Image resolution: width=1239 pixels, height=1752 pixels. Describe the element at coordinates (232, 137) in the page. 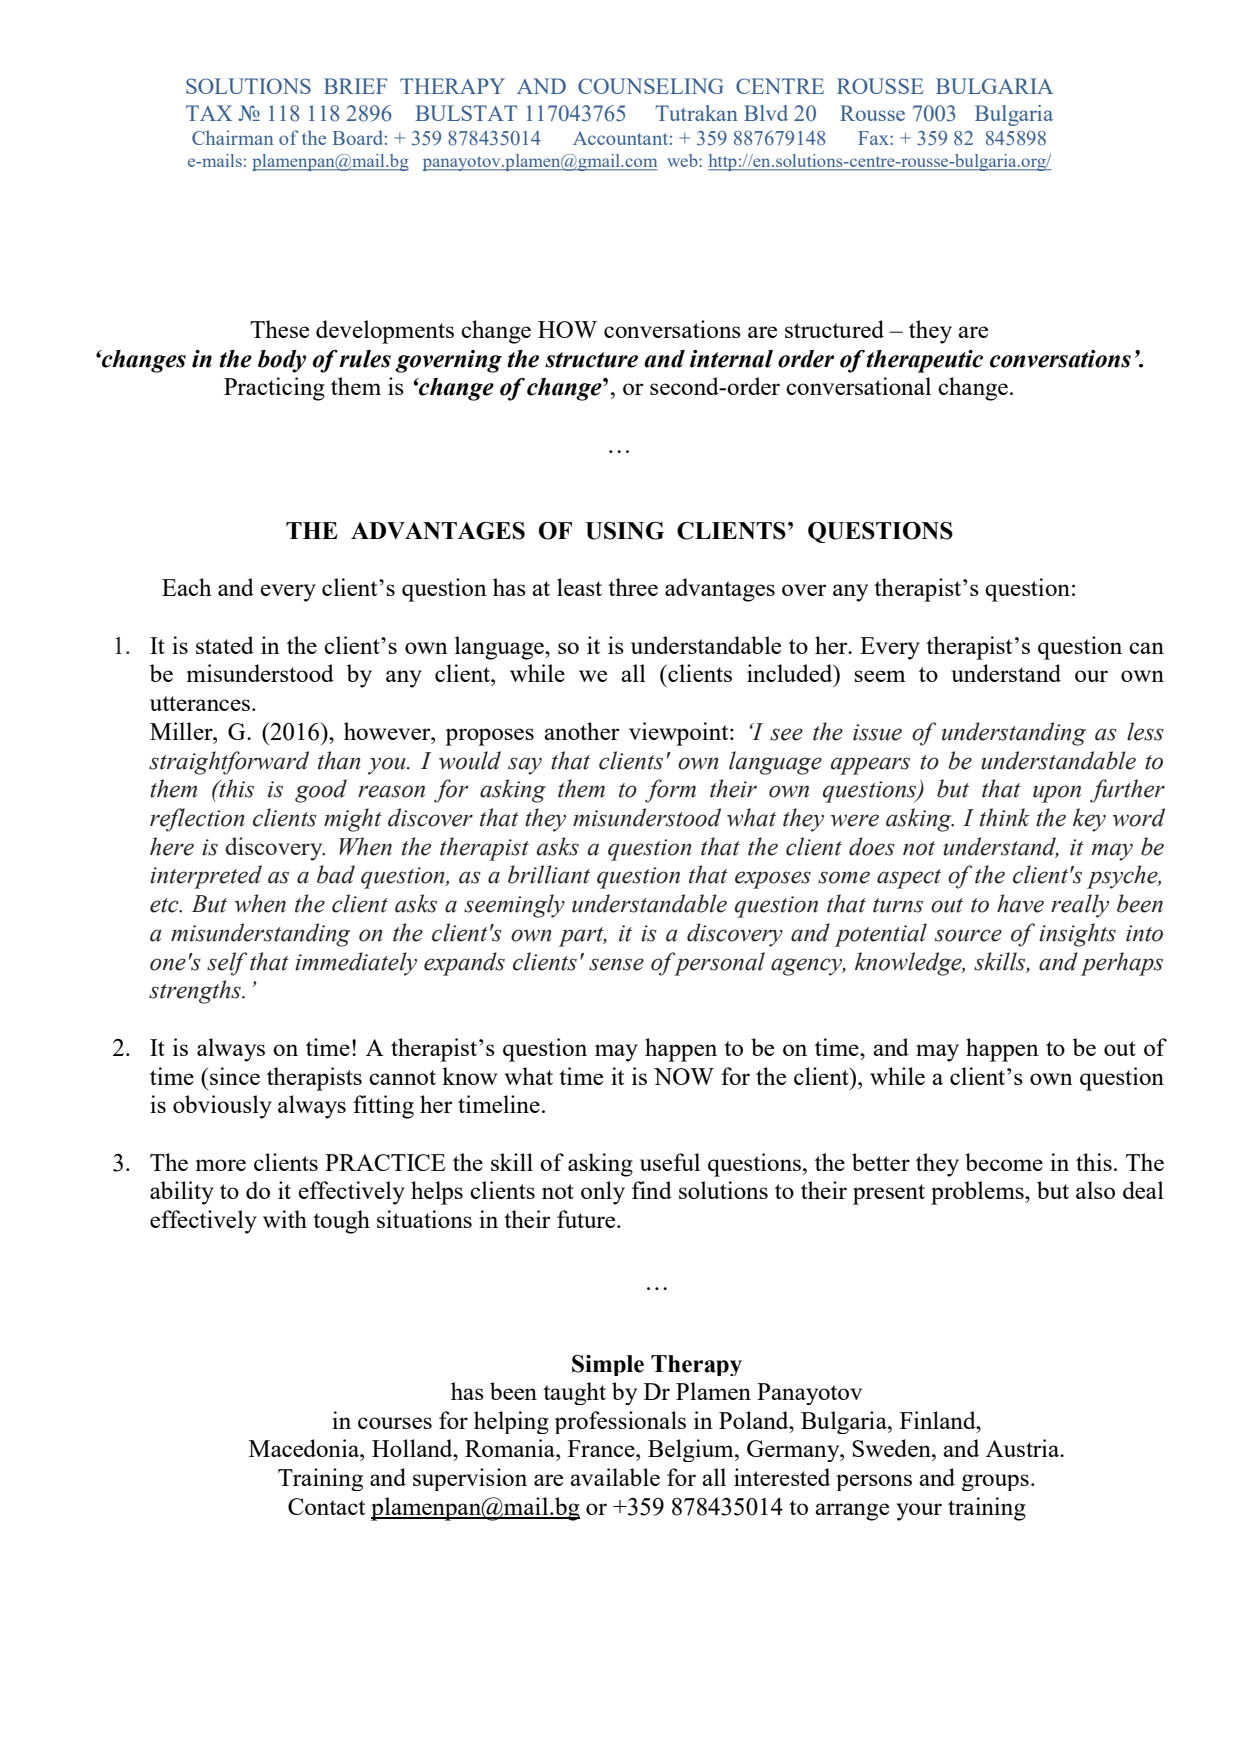

I see `Chairman` at that location.
